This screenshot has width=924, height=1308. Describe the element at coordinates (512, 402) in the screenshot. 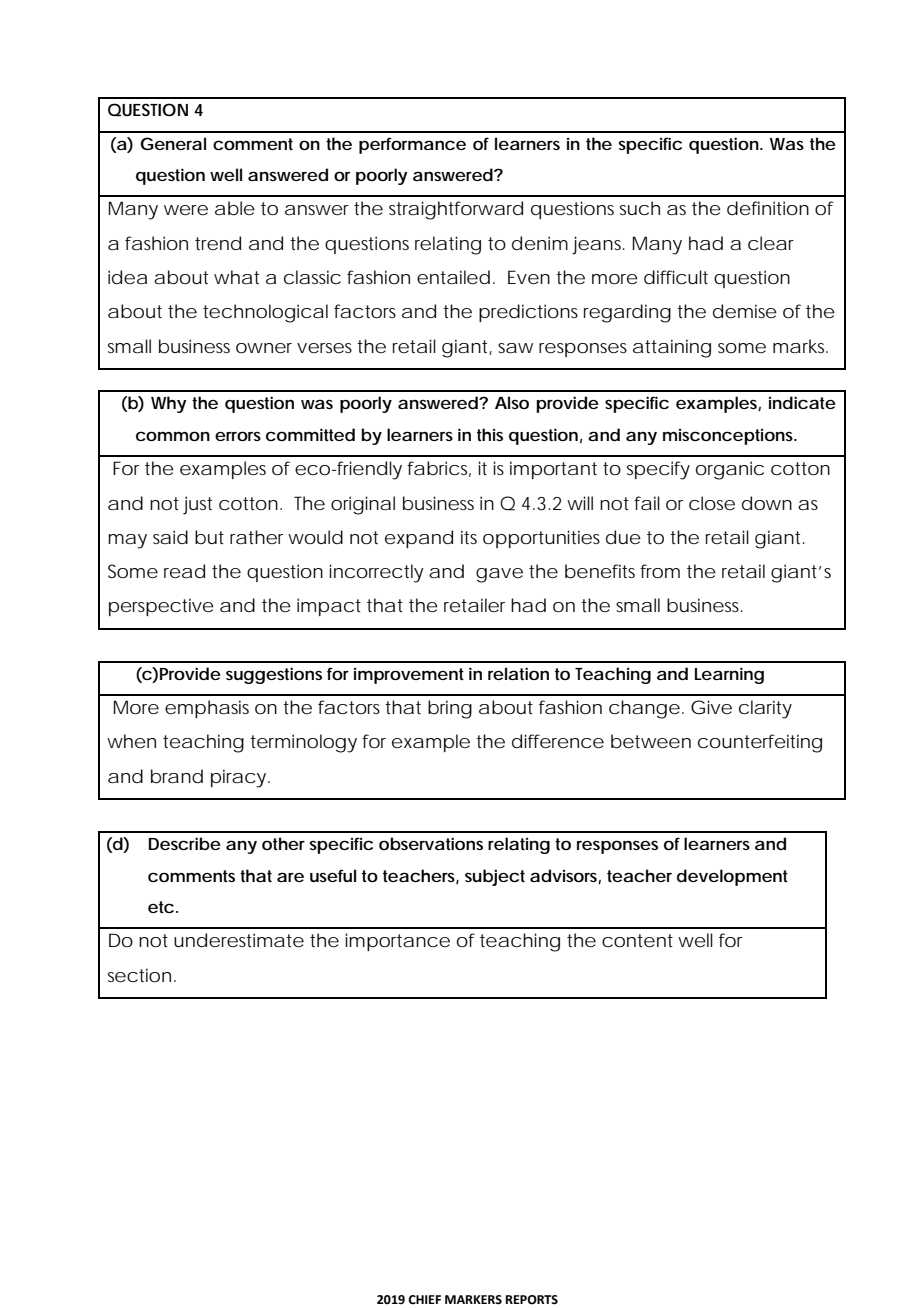

I see `Also` at that location.
